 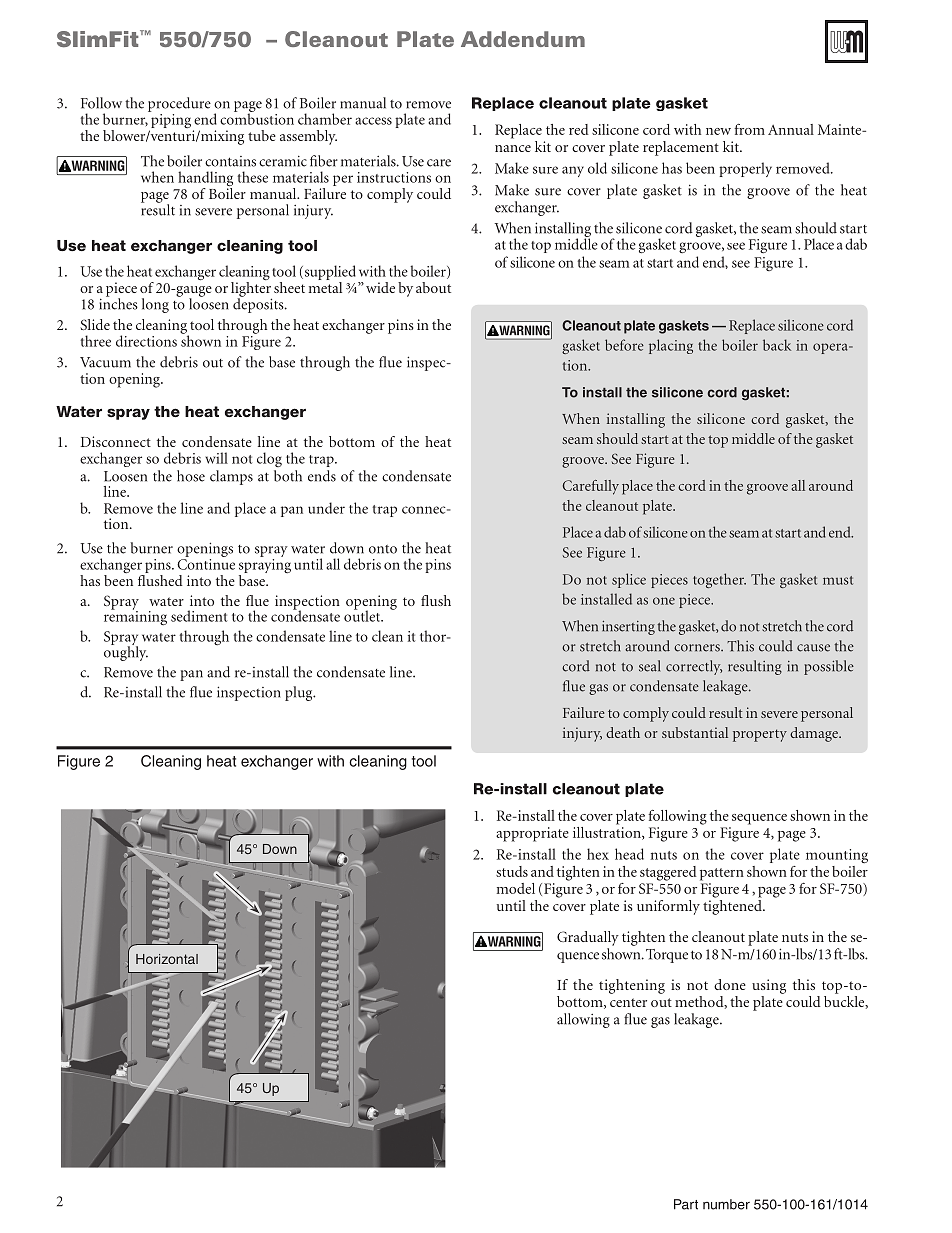 What do you see at coordinates (726, 1204) in the page?
I see `number` at bounding box center [726, 1204].
